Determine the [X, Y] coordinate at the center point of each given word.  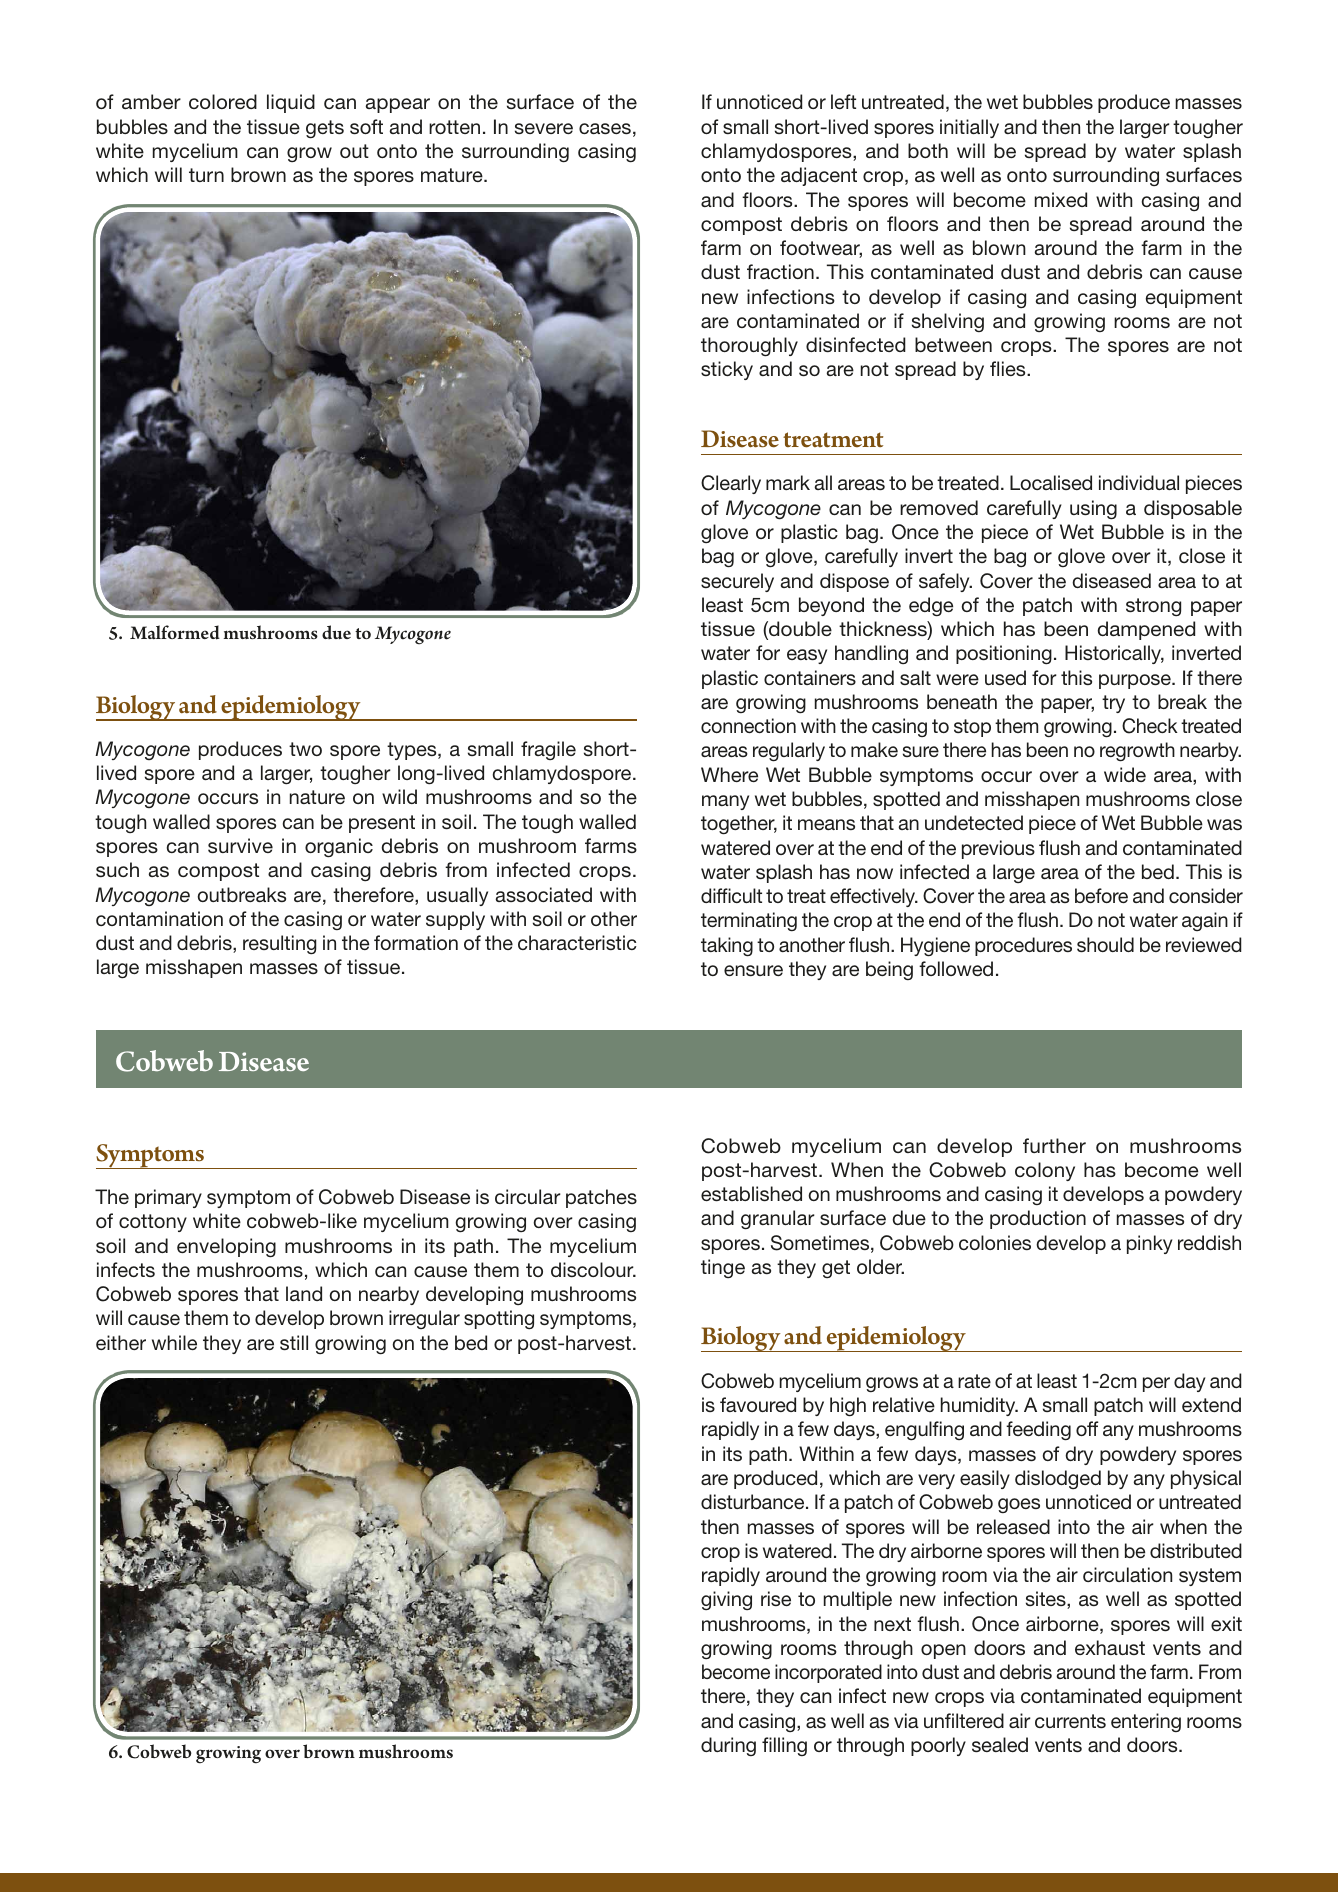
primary [168, 1198]
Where [729, 774]
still [294, 1342]
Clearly [731, 484]
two [305, 749]
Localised [1051, 482]
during [728, 1746]
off [1087, 1428]
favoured [758, 1404]
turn [206, 175]
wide [1125, 774]
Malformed [175, 632]
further [1054, 1145]
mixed [1061, 199]
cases [605, 128]
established [751, 1193]
